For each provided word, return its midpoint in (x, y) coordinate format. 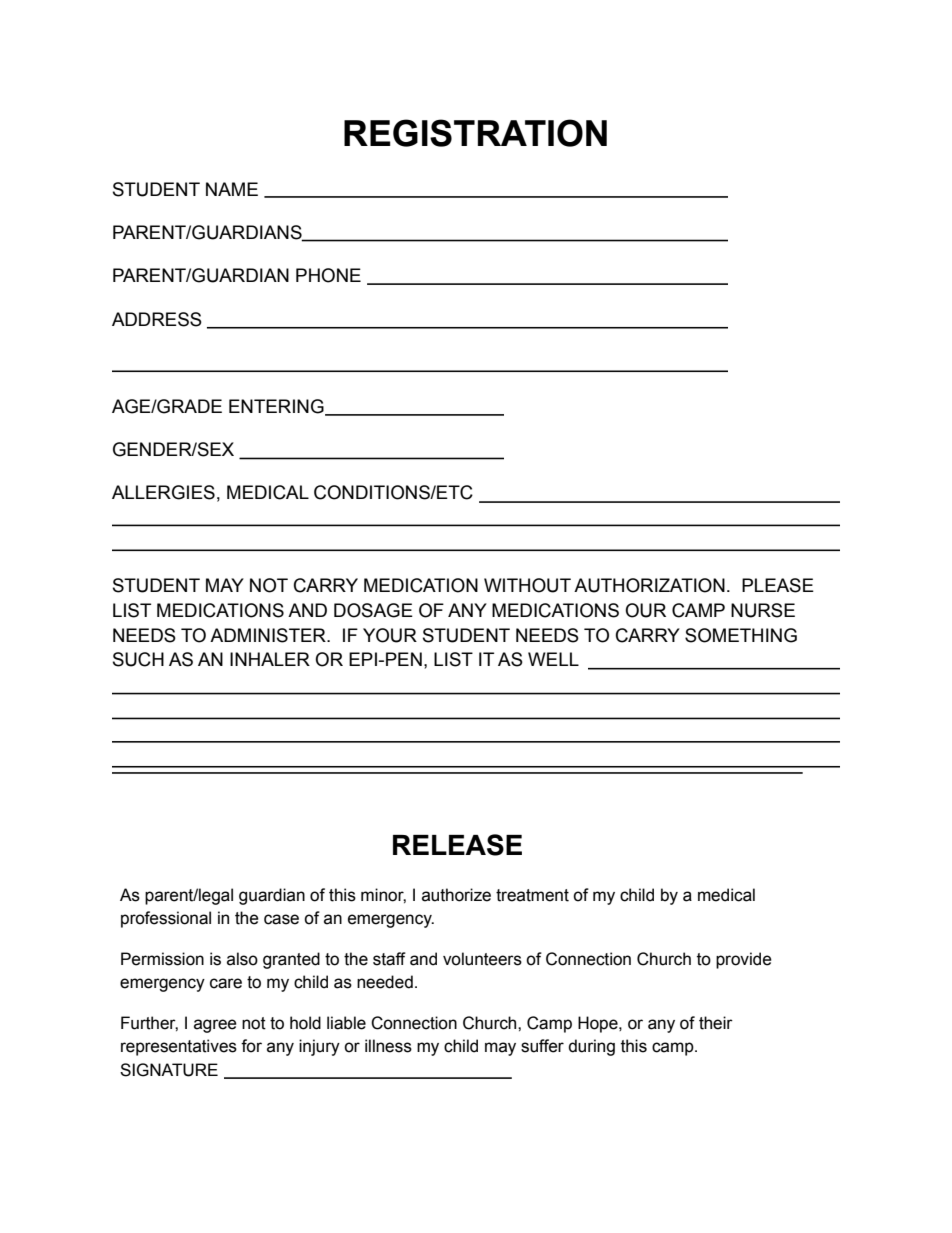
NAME (232, 189)
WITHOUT (527, 585)
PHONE (328, 275)
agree (215, 1026)
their (716, 1023)
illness (388, 1046)
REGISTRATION (475, 133)
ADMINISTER (269, 635)
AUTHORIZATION (649, 585)
